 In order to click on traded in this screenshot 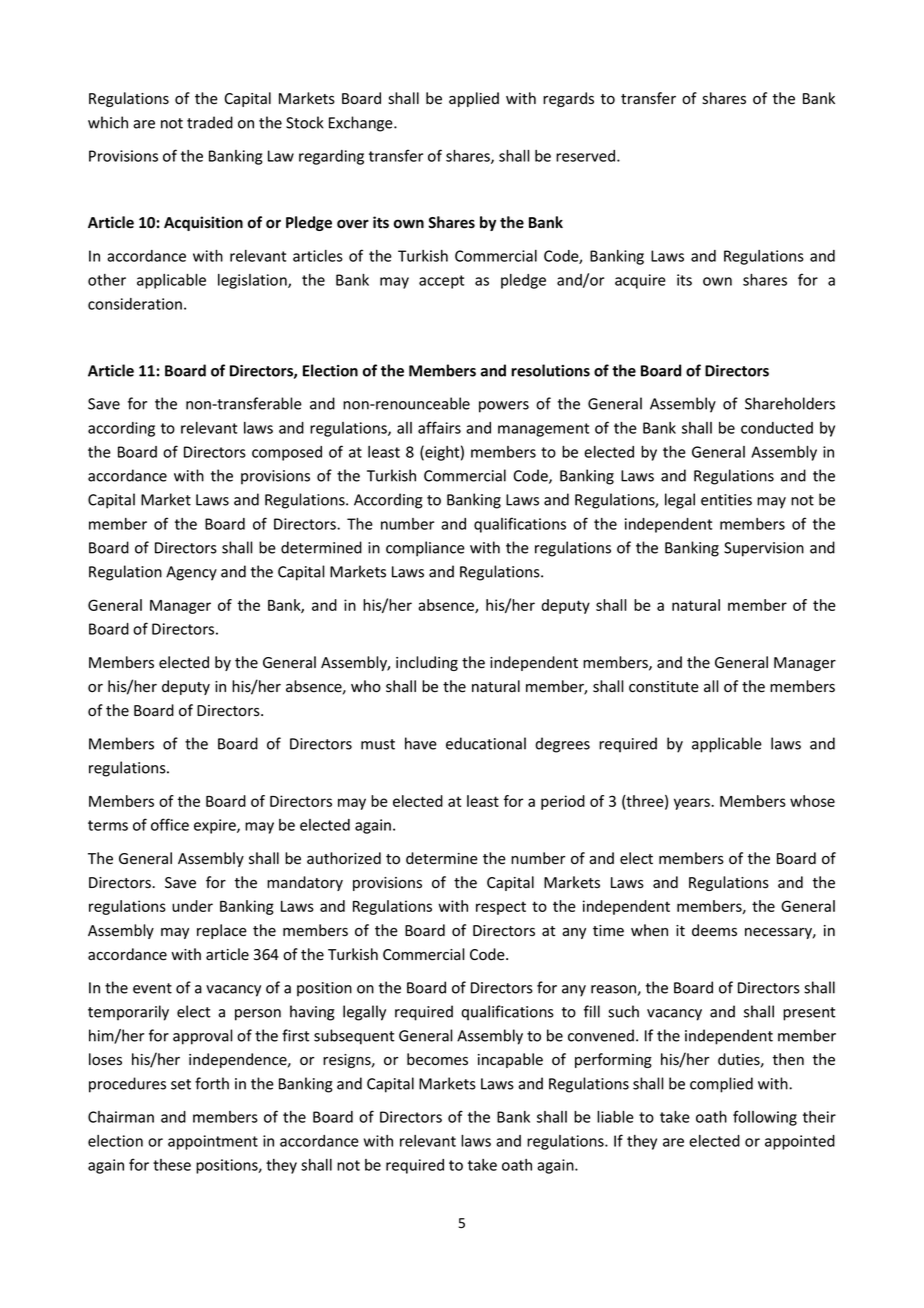, I will do `click(210, 122)`.
